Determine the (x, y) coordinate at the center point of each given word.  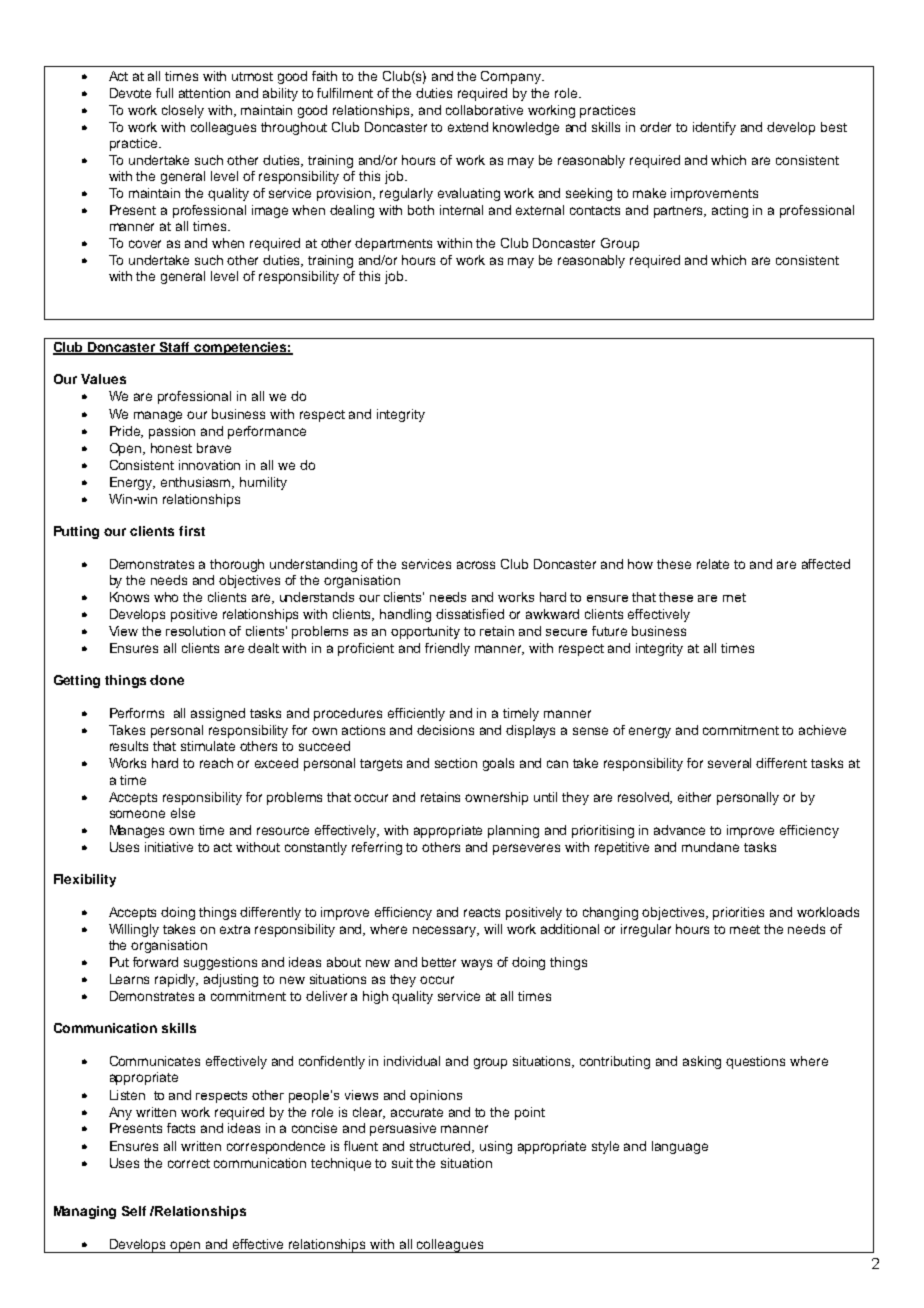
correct (189, 1163)
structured (442, 1147)
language (680, 1147)
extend (468, 127)
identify (714, 128)
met (734, 597)
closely (183, 111)
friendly (447, 649)
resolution (195, 631)
